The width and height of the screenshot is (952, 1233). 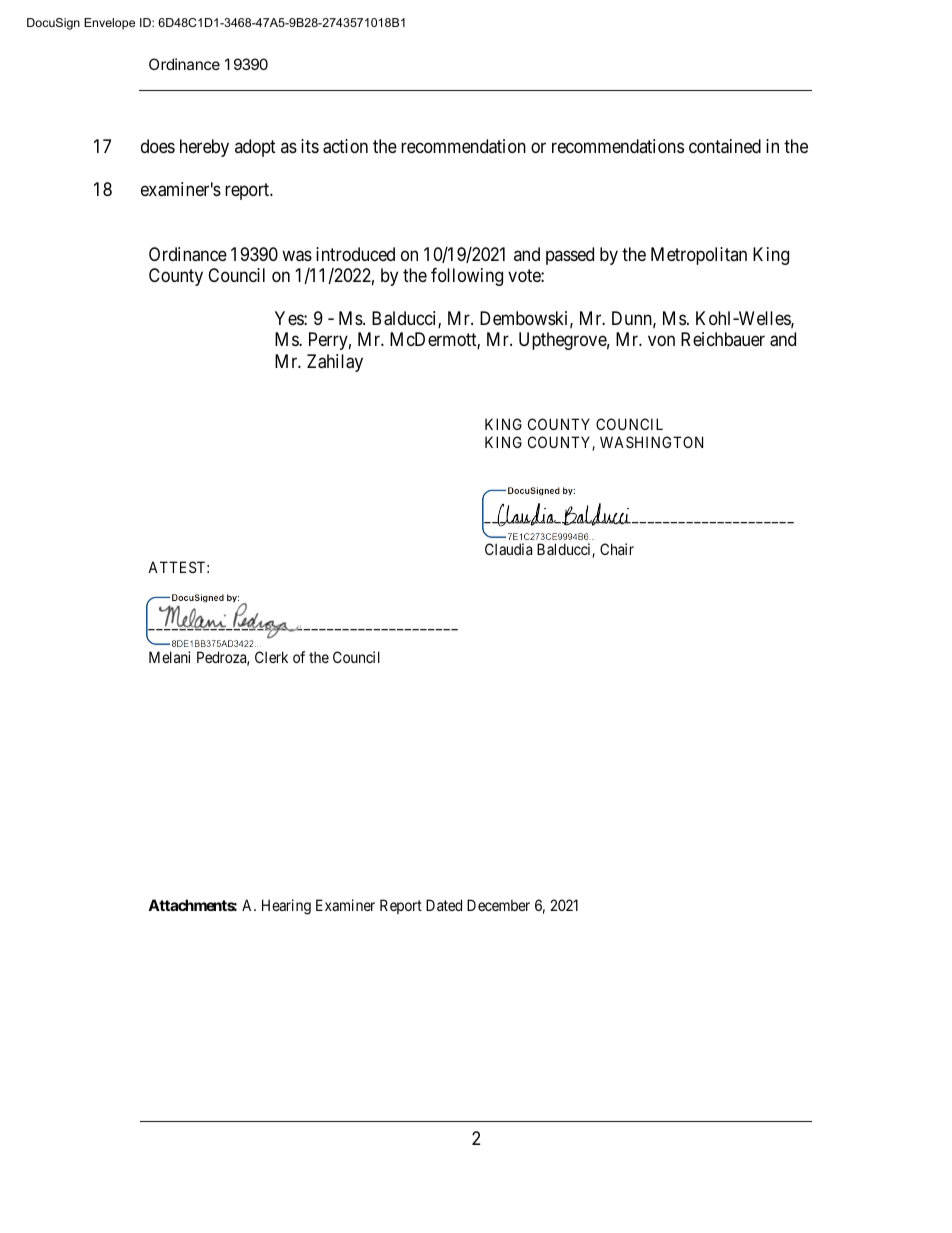 I want to click on Hearing, so click(x=286, y=907).
